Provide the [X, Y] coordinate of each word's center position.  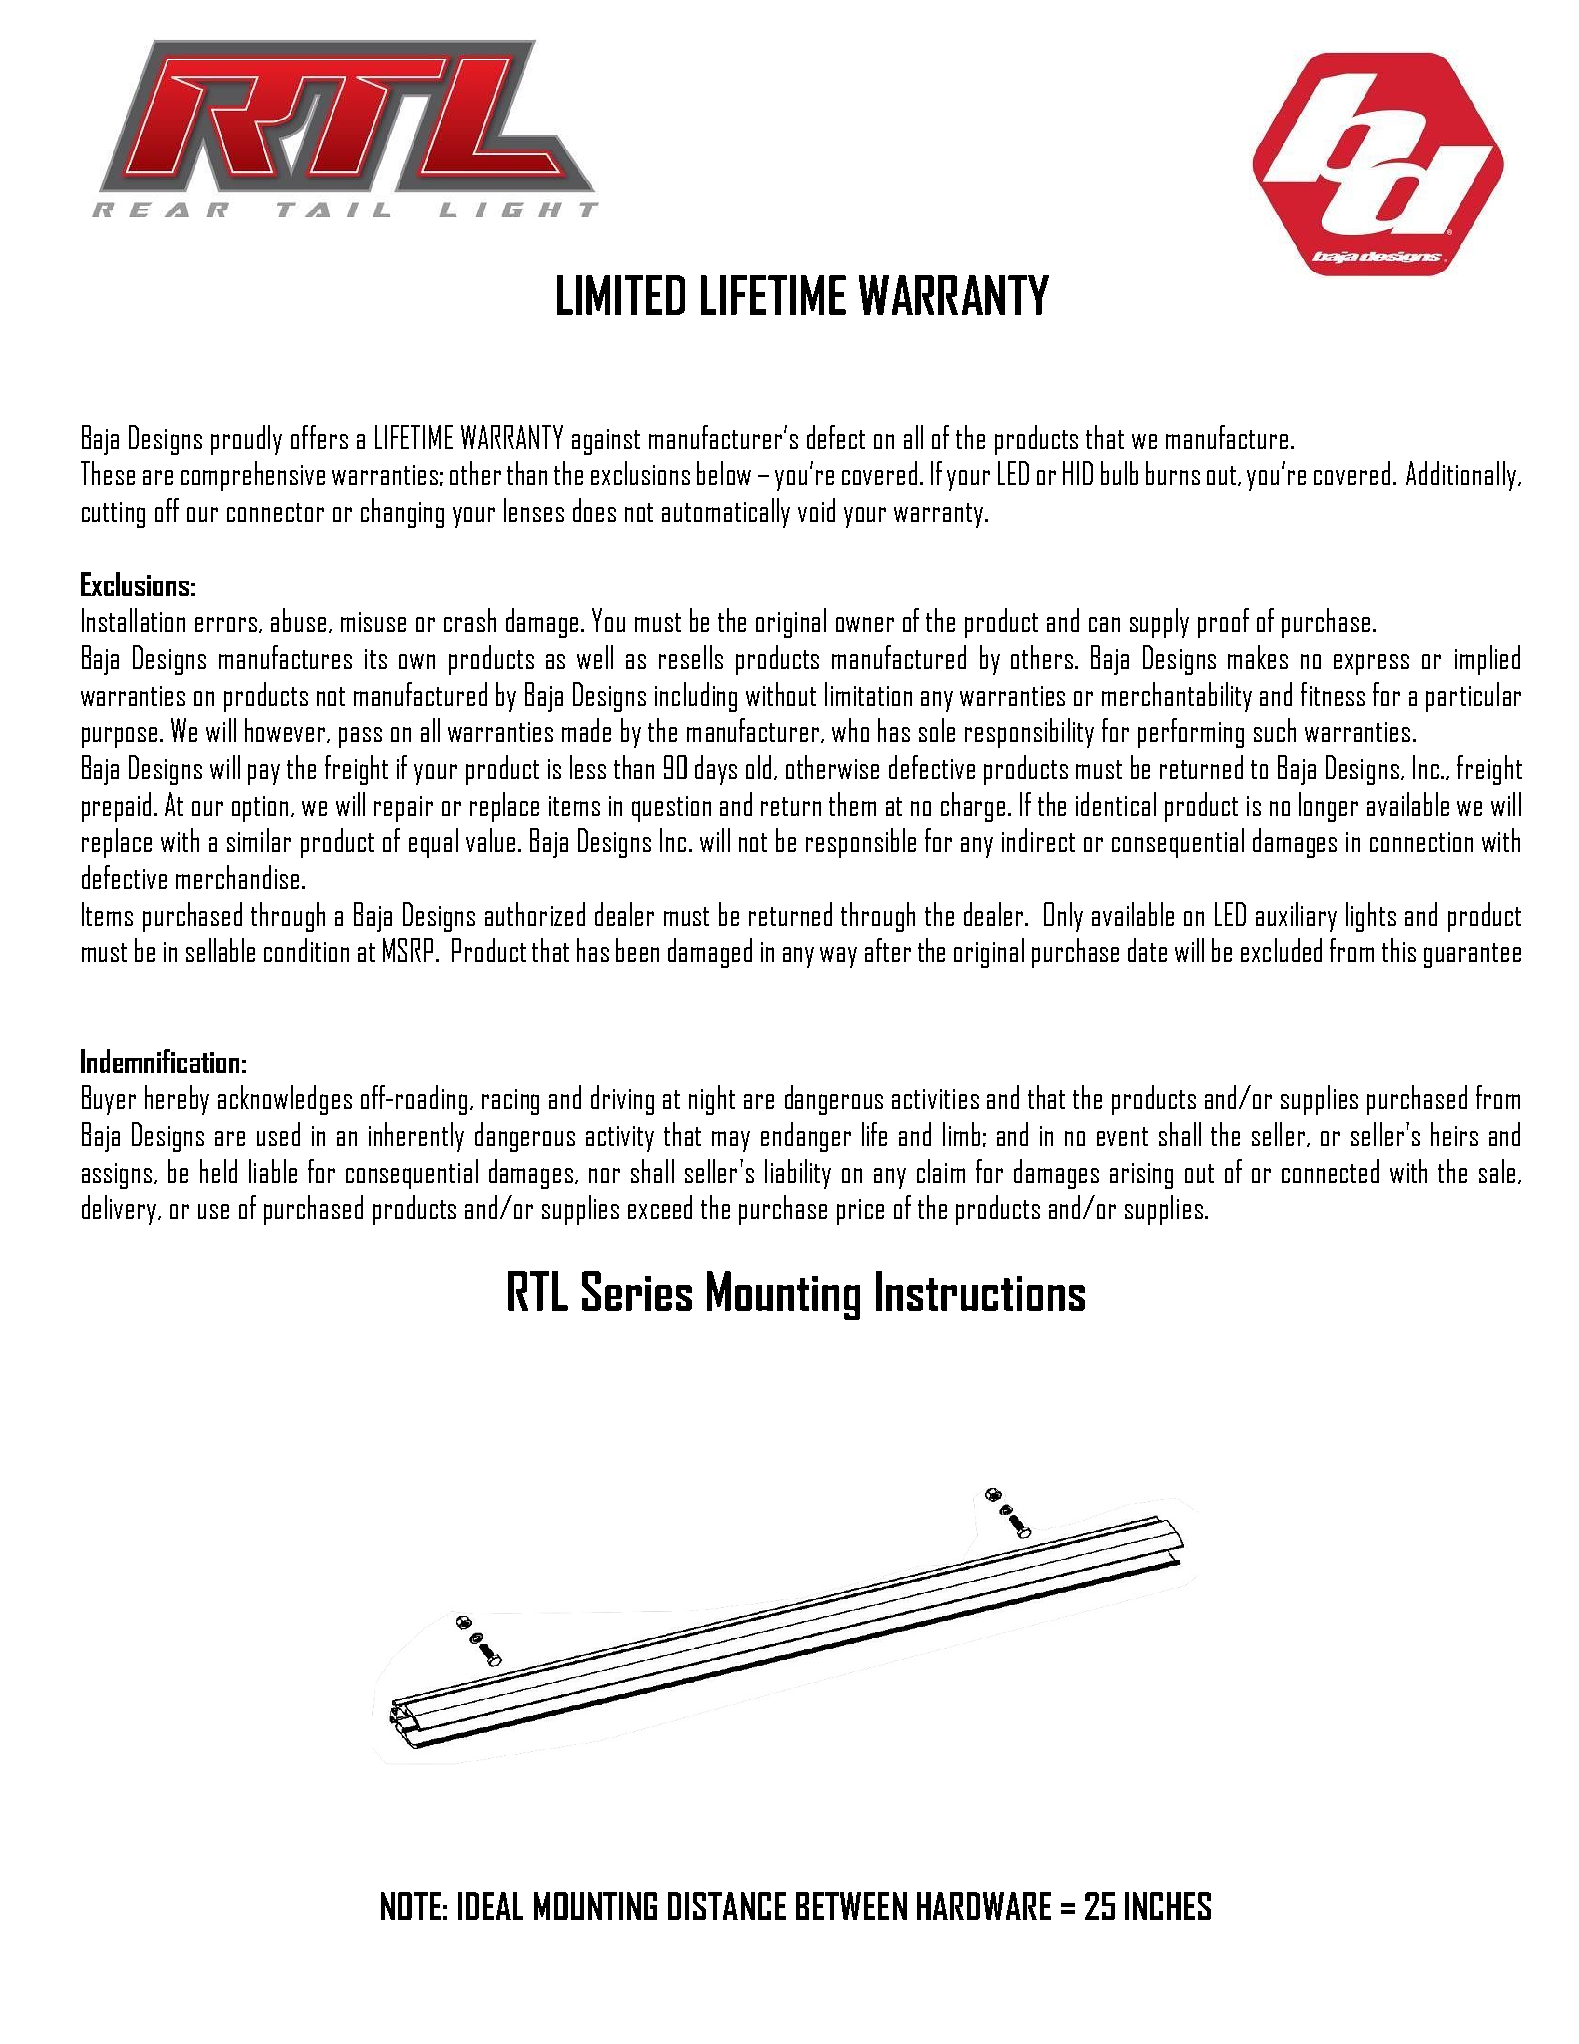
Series [637, 1291]
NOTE [411, 1906]
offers [319, 437]
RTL [538, 1291]
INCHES [1168, 1906]
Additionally [1462, 476]
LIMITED [621, 295]
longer [1328, 807]
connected [1330, 1171]
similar [259, 840]
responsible [861, 843]
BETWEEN [851, 1906]
